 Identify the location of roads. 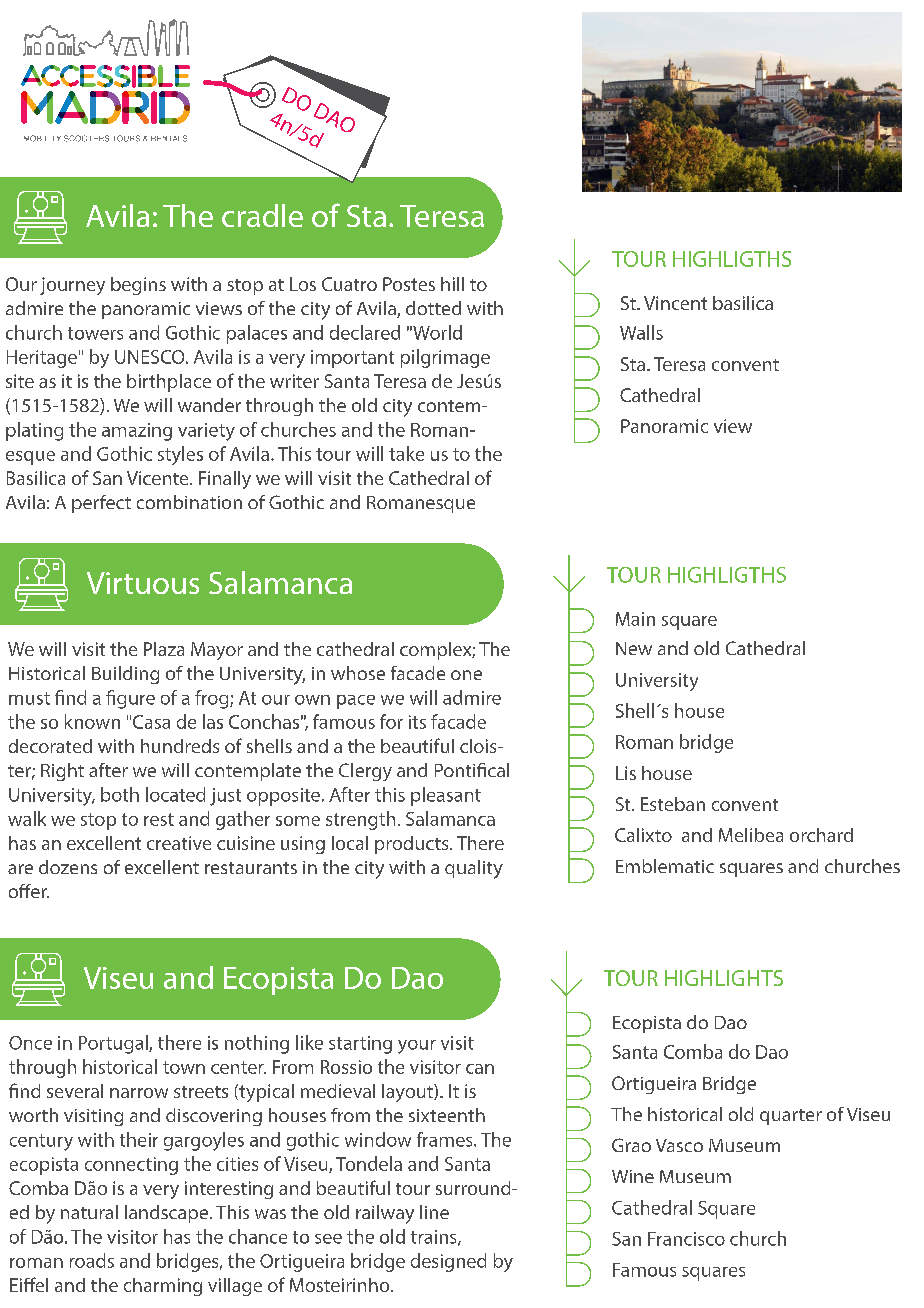
(92, 1260).
